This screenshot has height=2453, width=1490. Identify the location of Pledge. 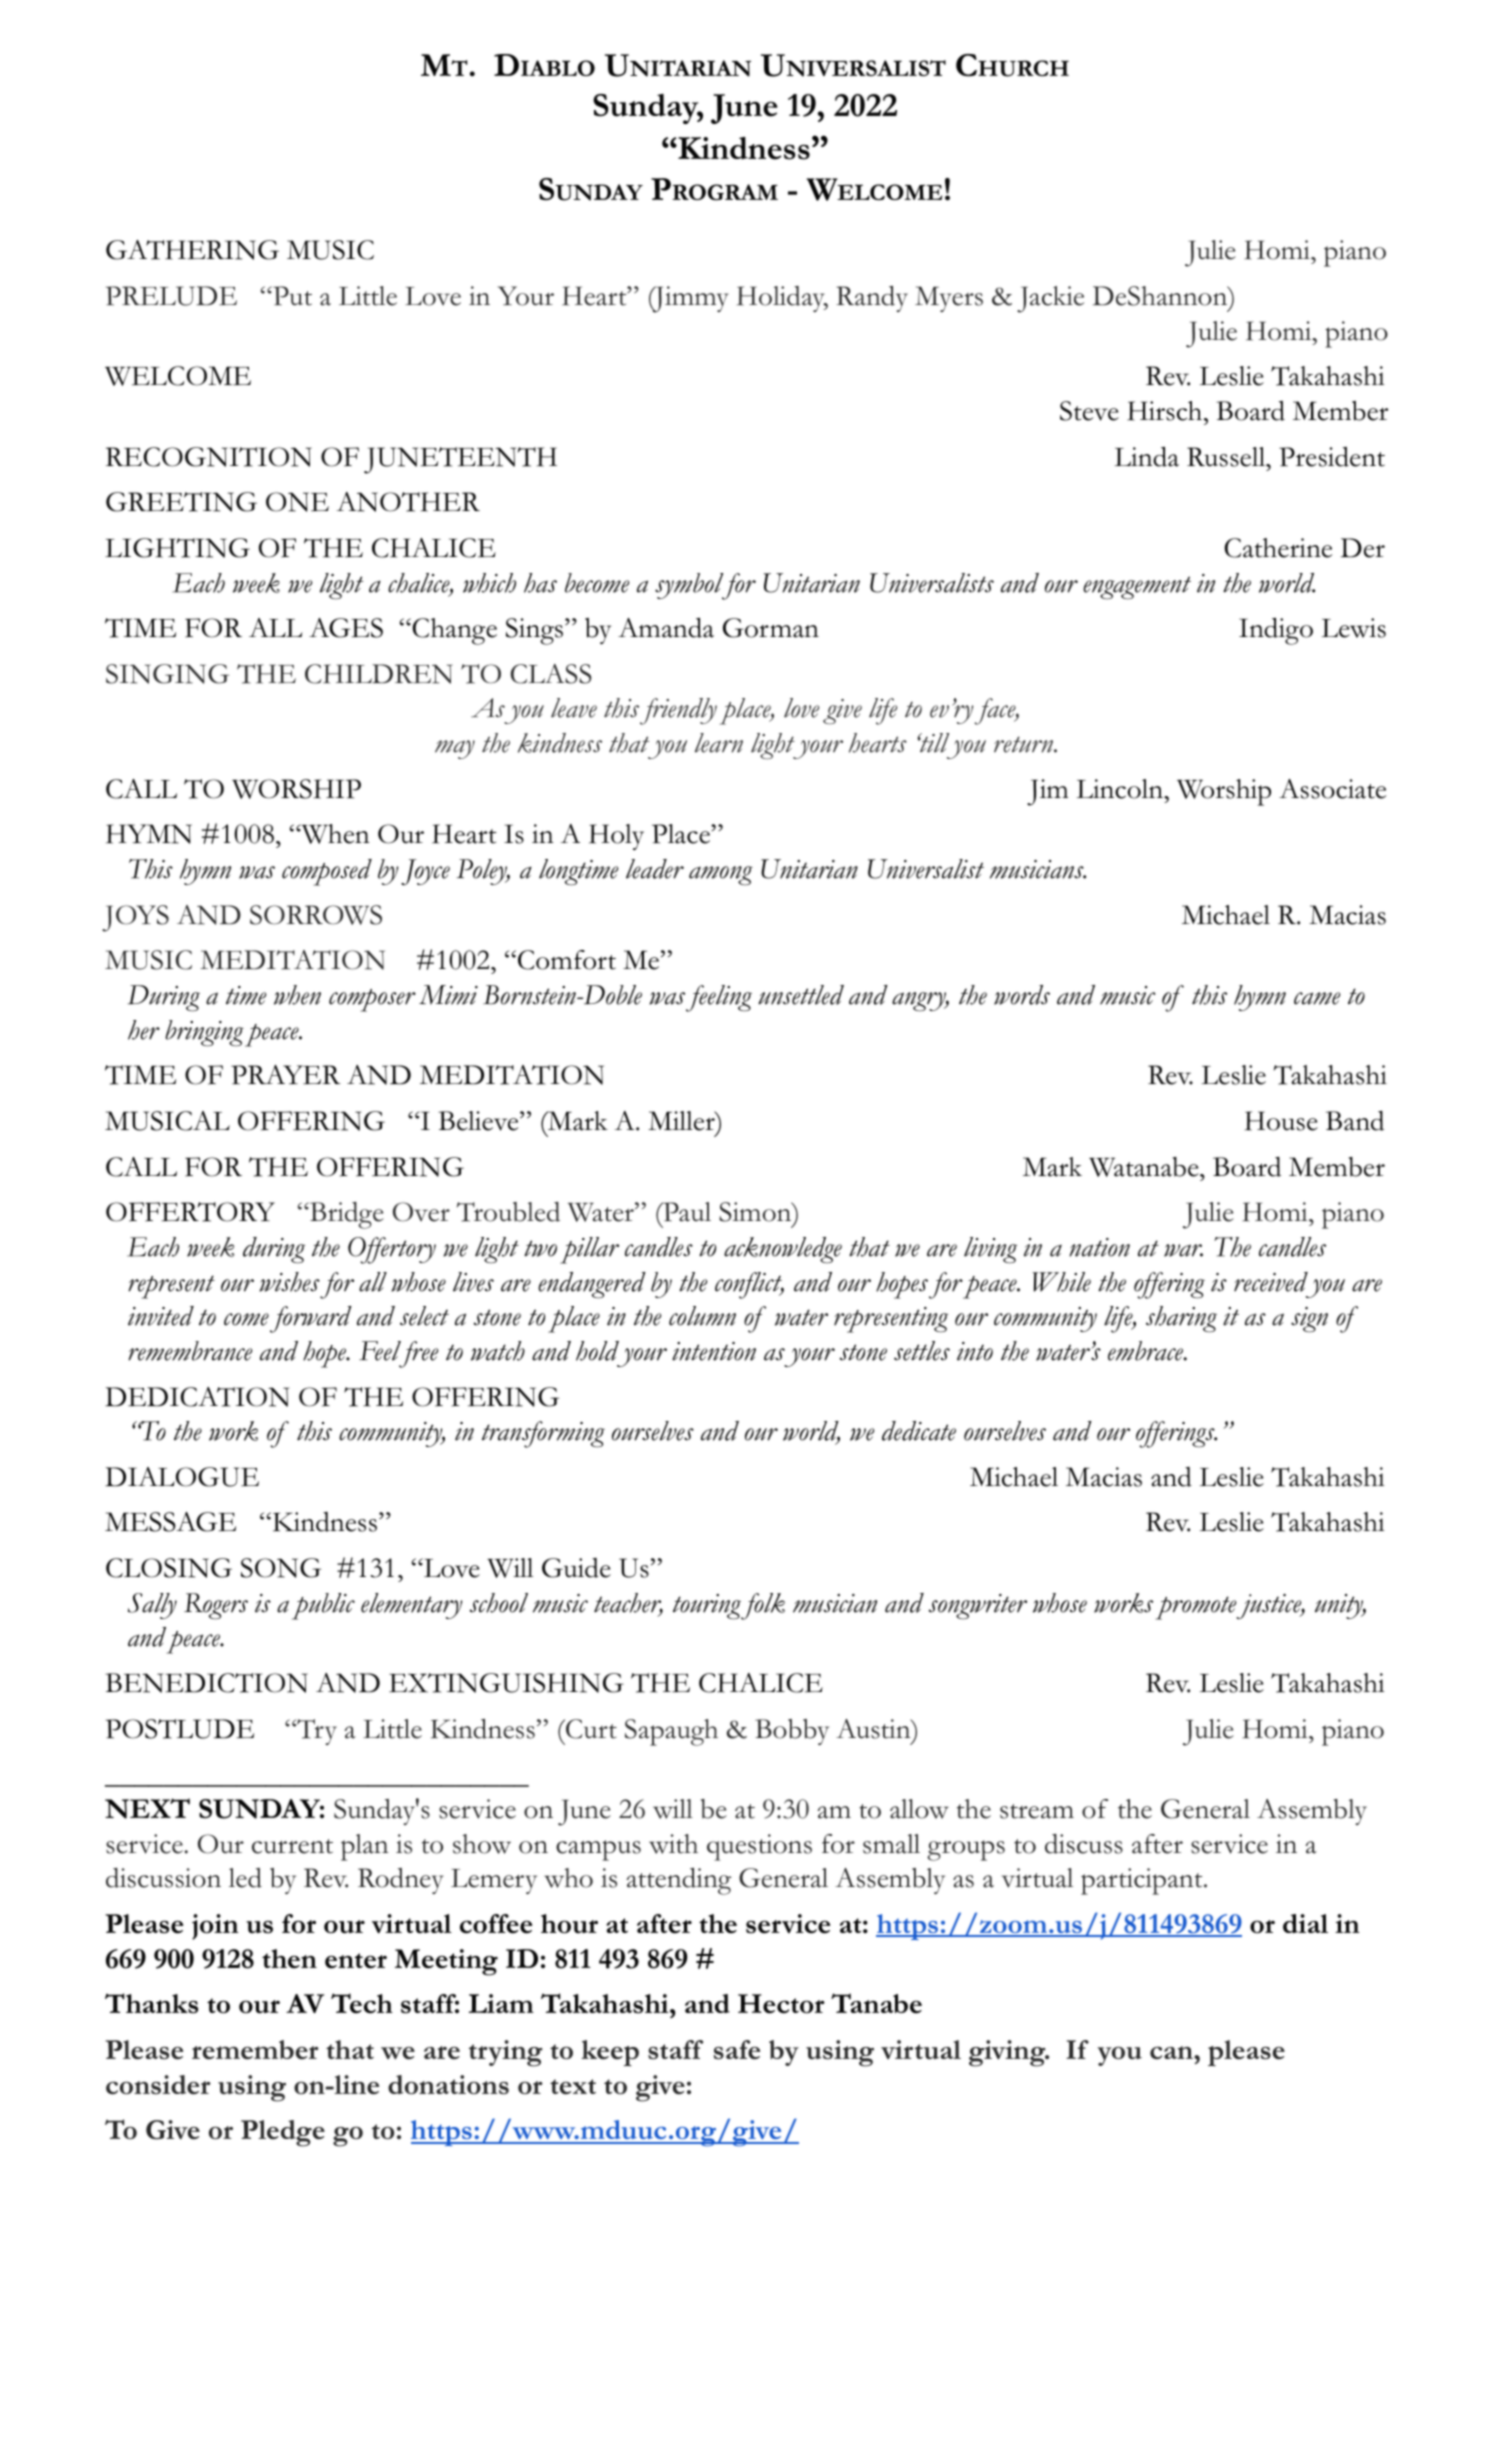
(283, 2133).
